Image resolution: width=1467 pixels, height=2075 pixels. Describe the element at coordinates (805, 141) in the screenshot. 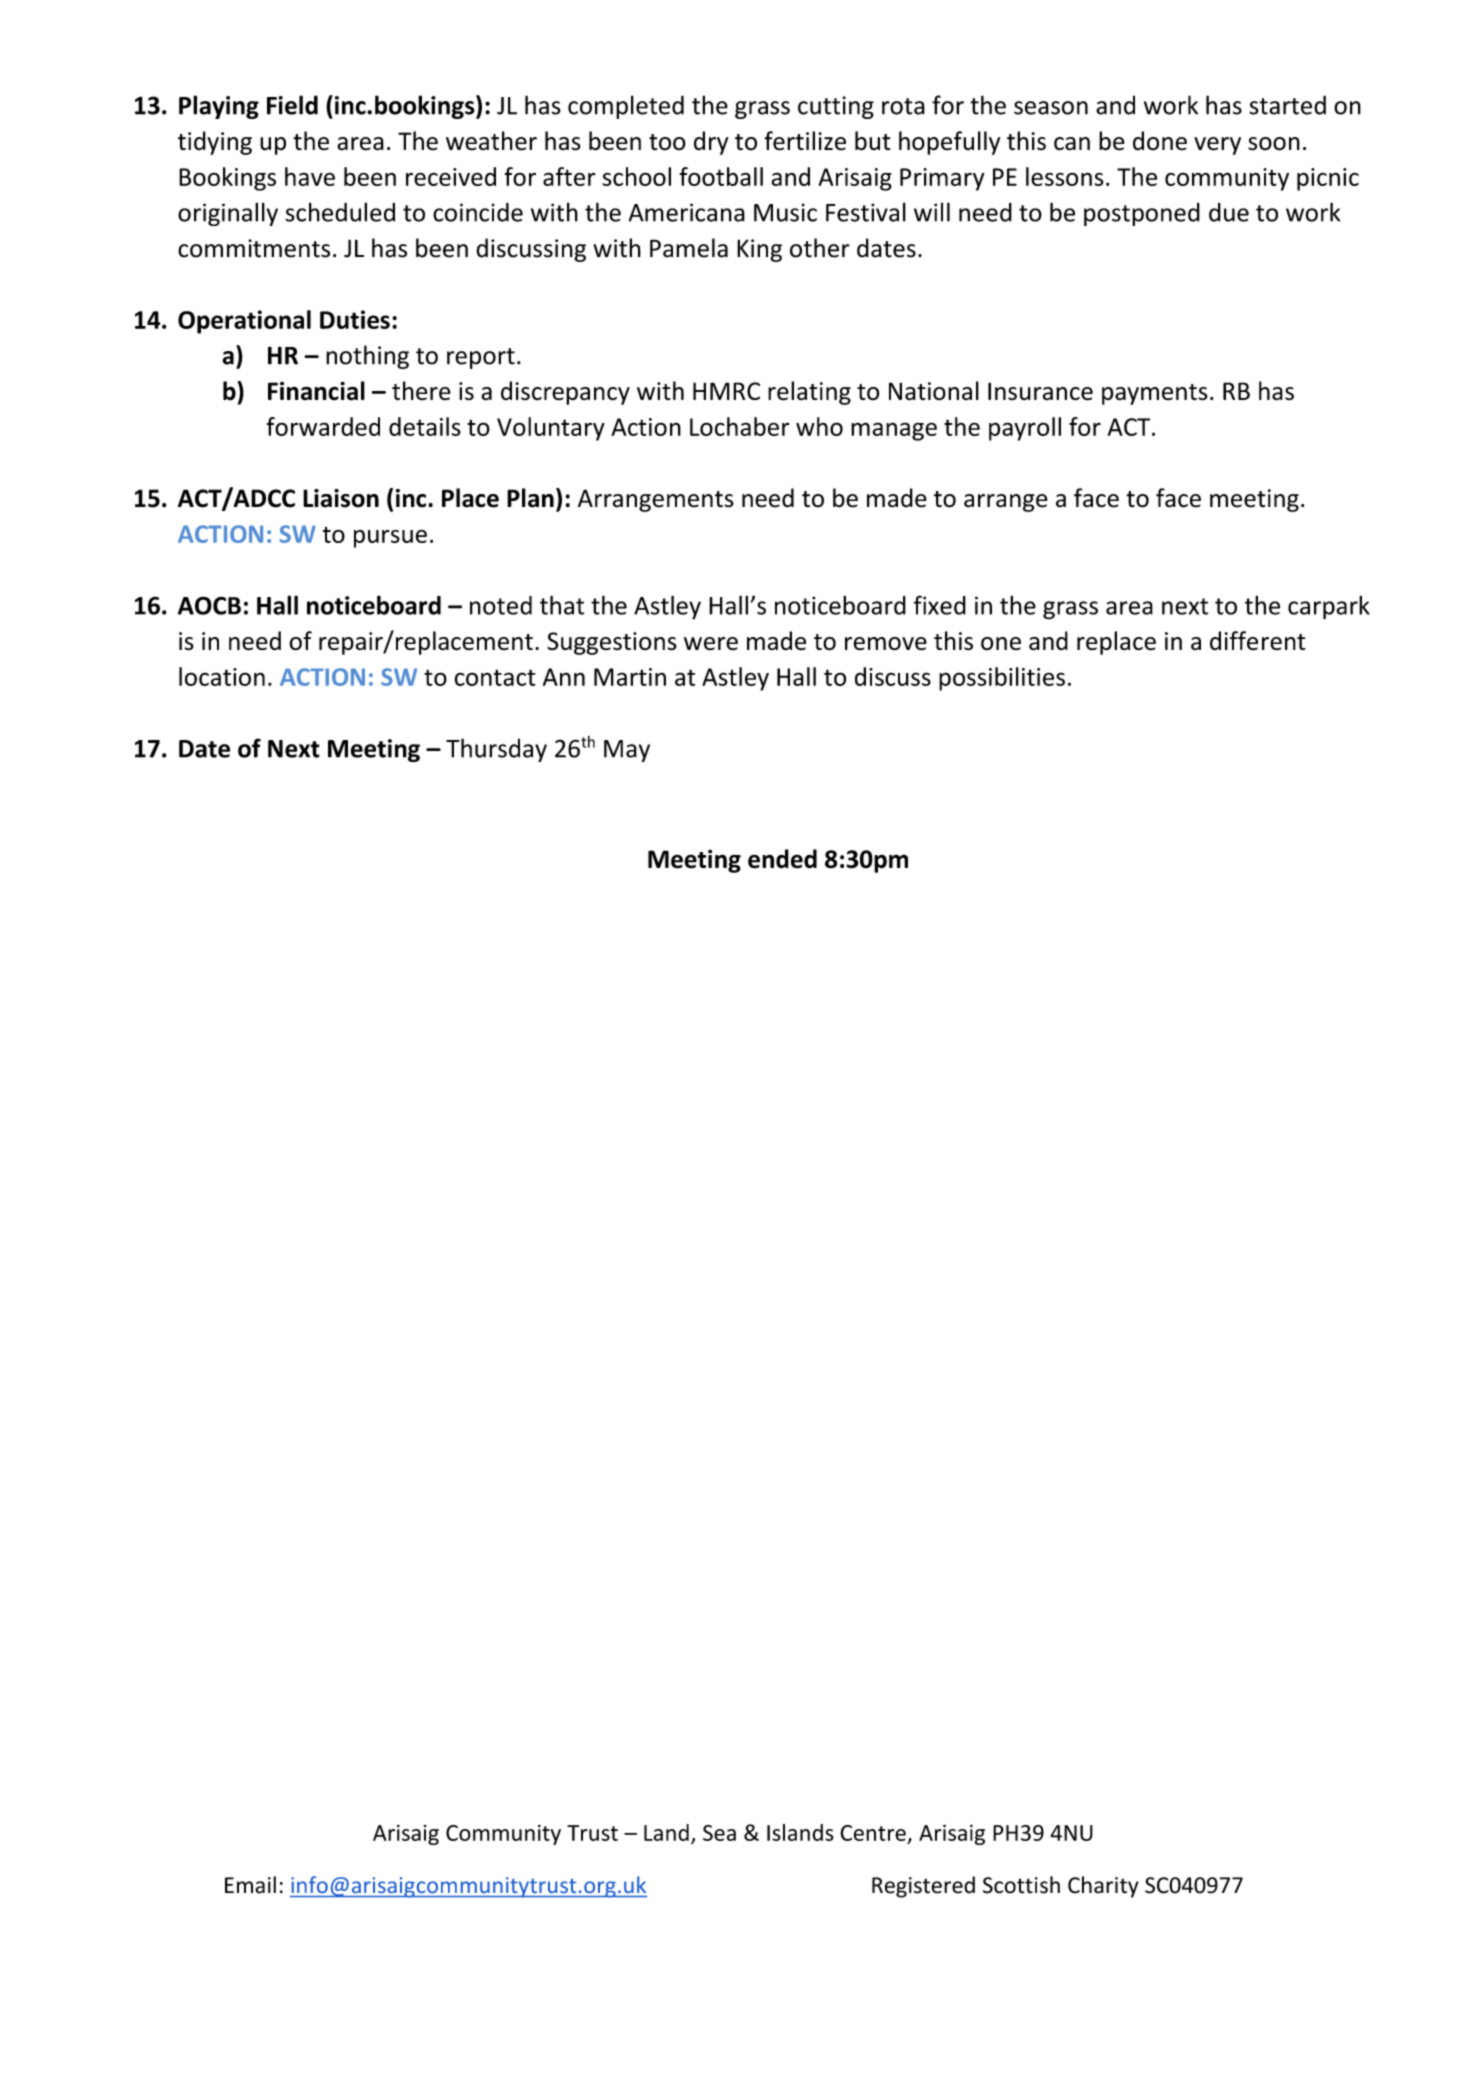

I see `fertilize` at that location.
